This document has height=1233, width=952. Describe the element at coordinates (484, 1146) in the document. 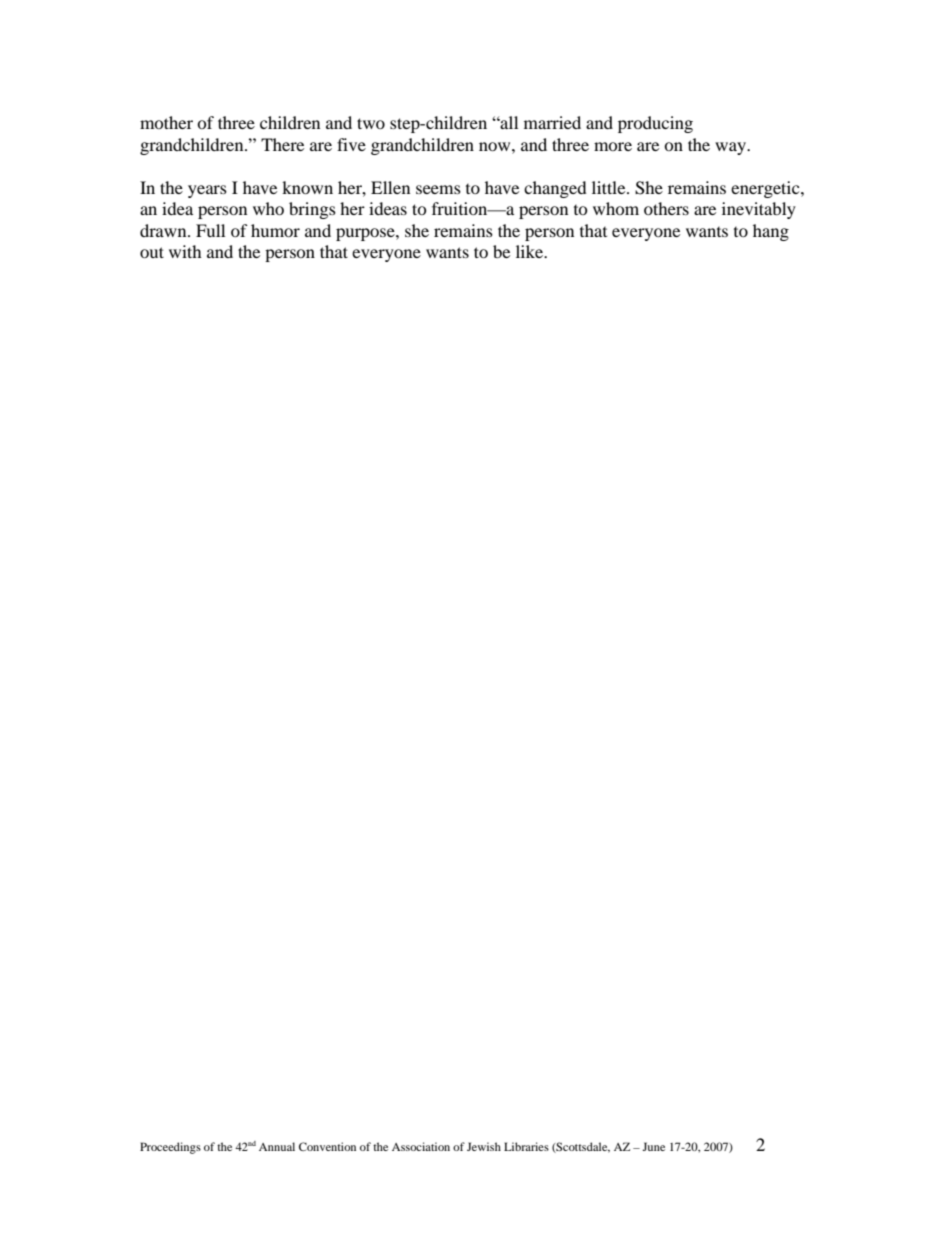

I see `Jewish` at that location.
